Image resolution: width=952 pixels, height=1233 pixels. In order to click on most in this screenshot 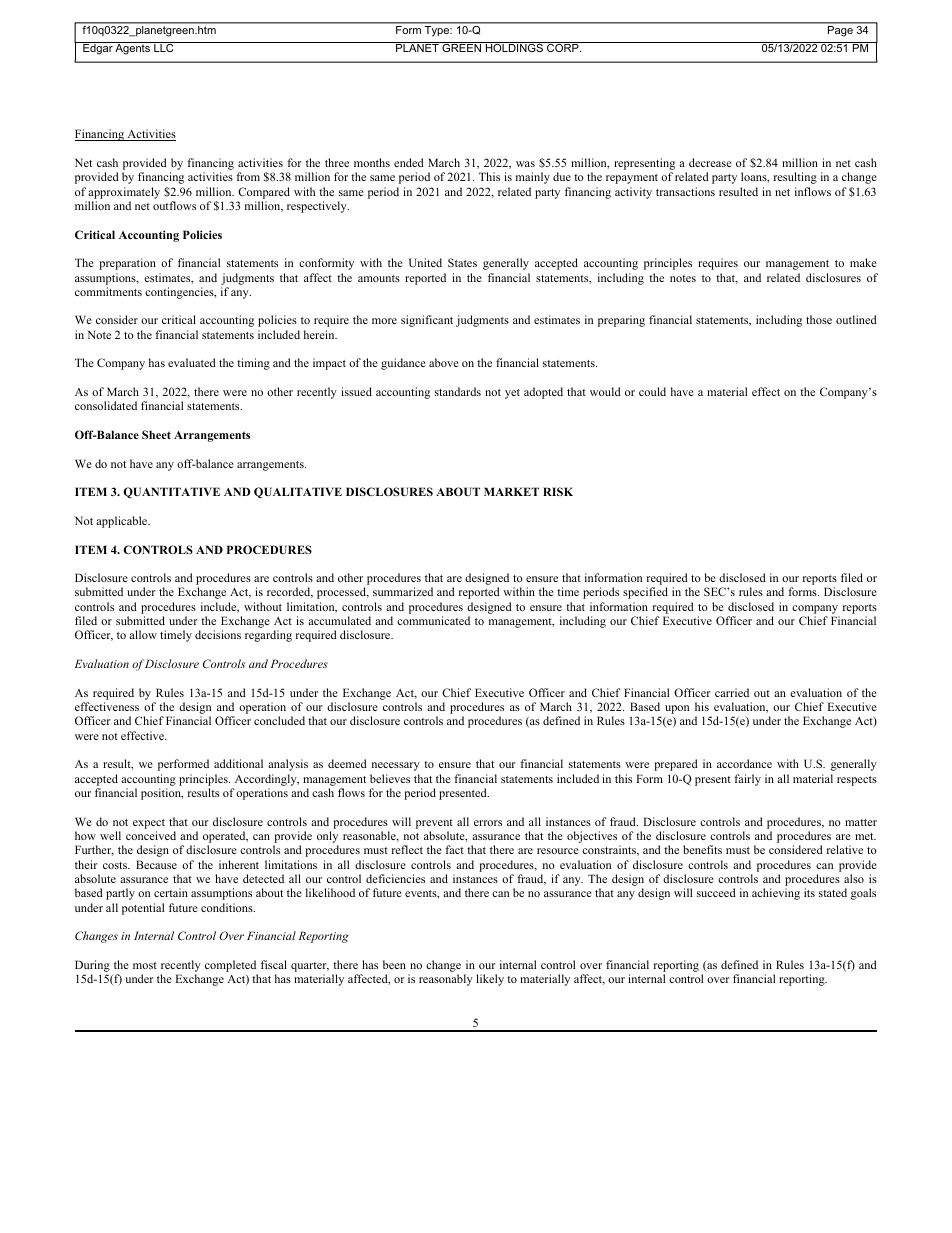, I will do `click(145, 965)`.
